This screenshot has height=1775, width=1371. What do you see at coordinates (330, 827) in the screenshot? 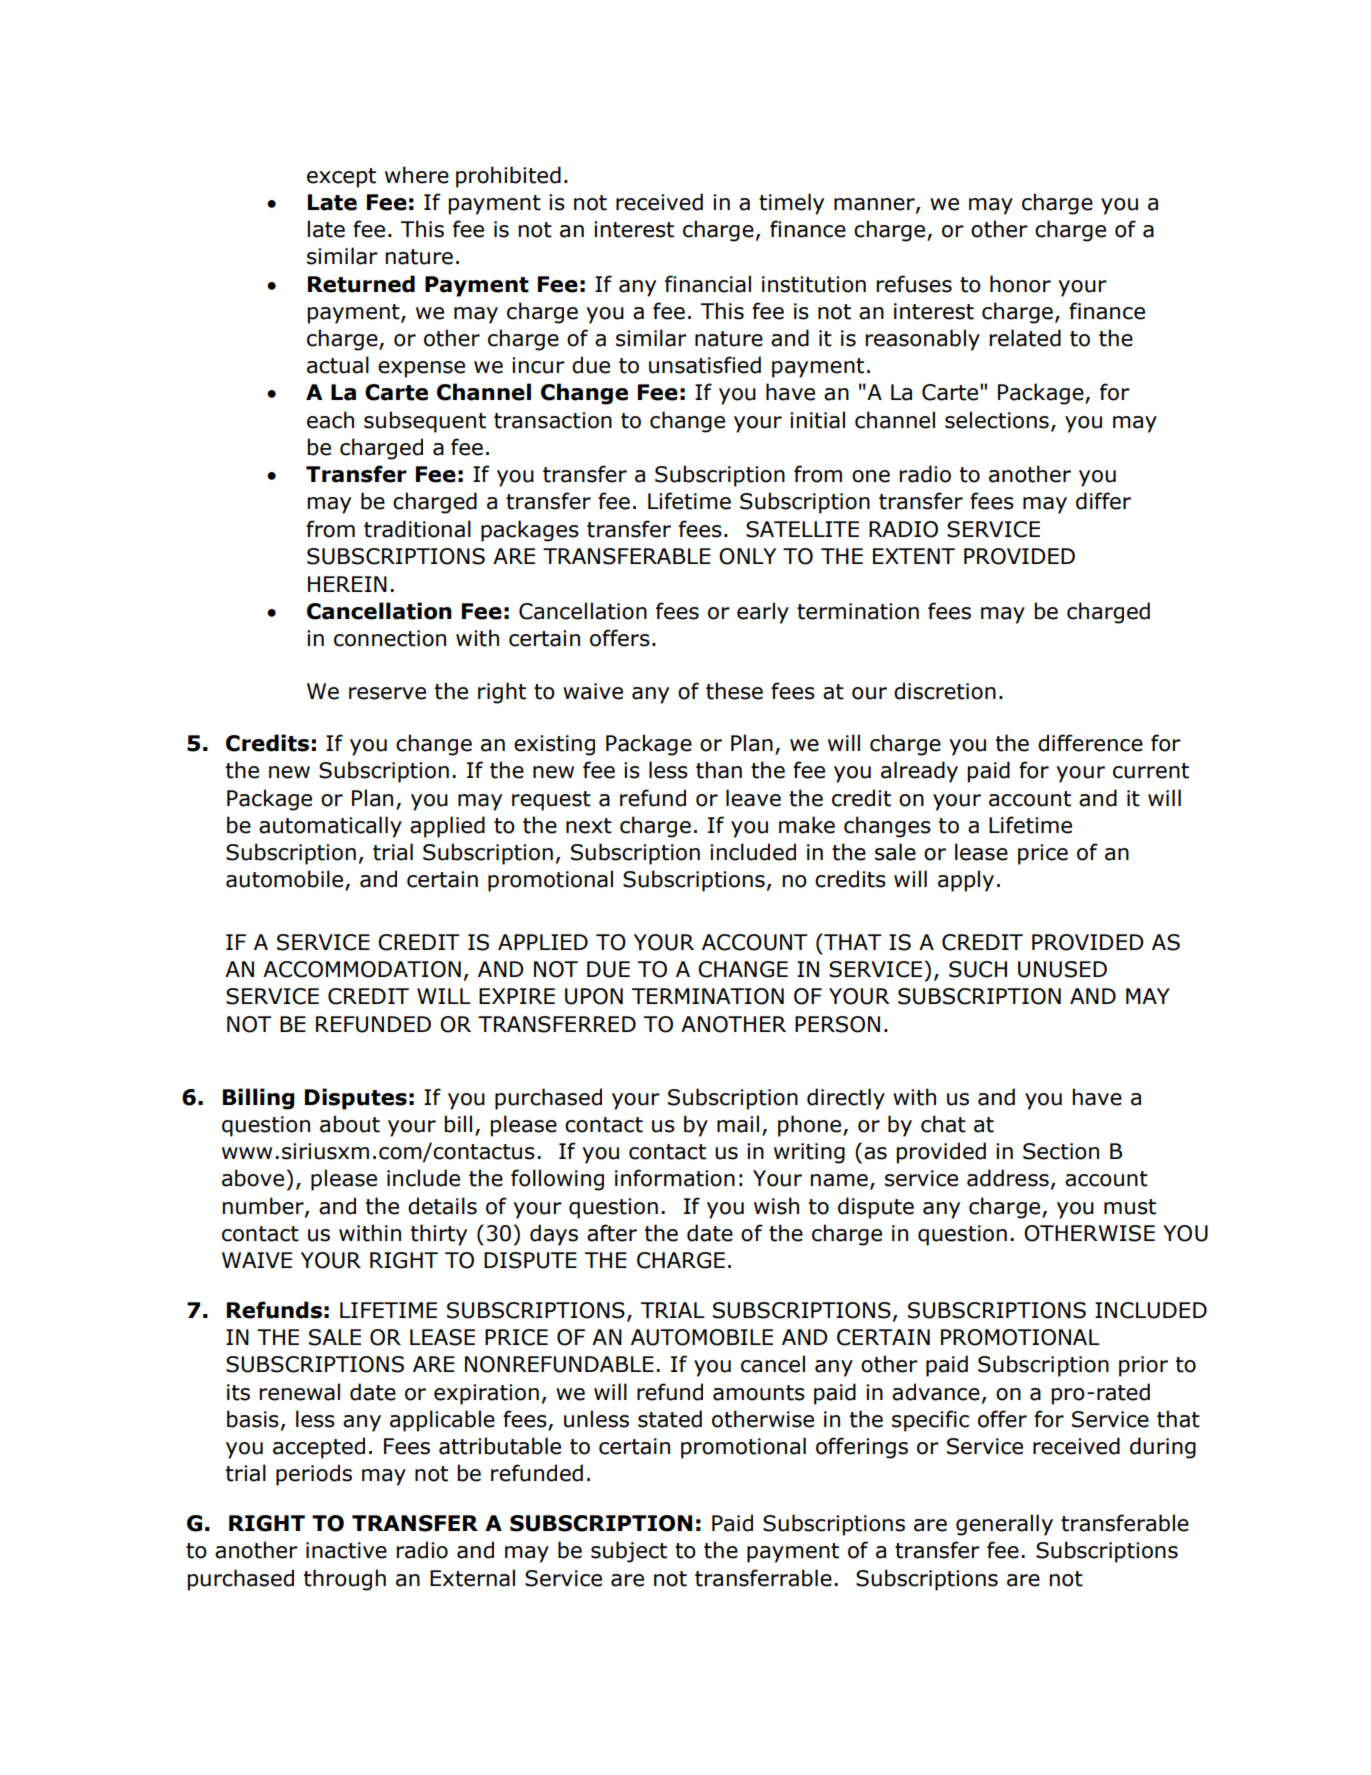
I see `automatically` at bounding box center [330, 827].
